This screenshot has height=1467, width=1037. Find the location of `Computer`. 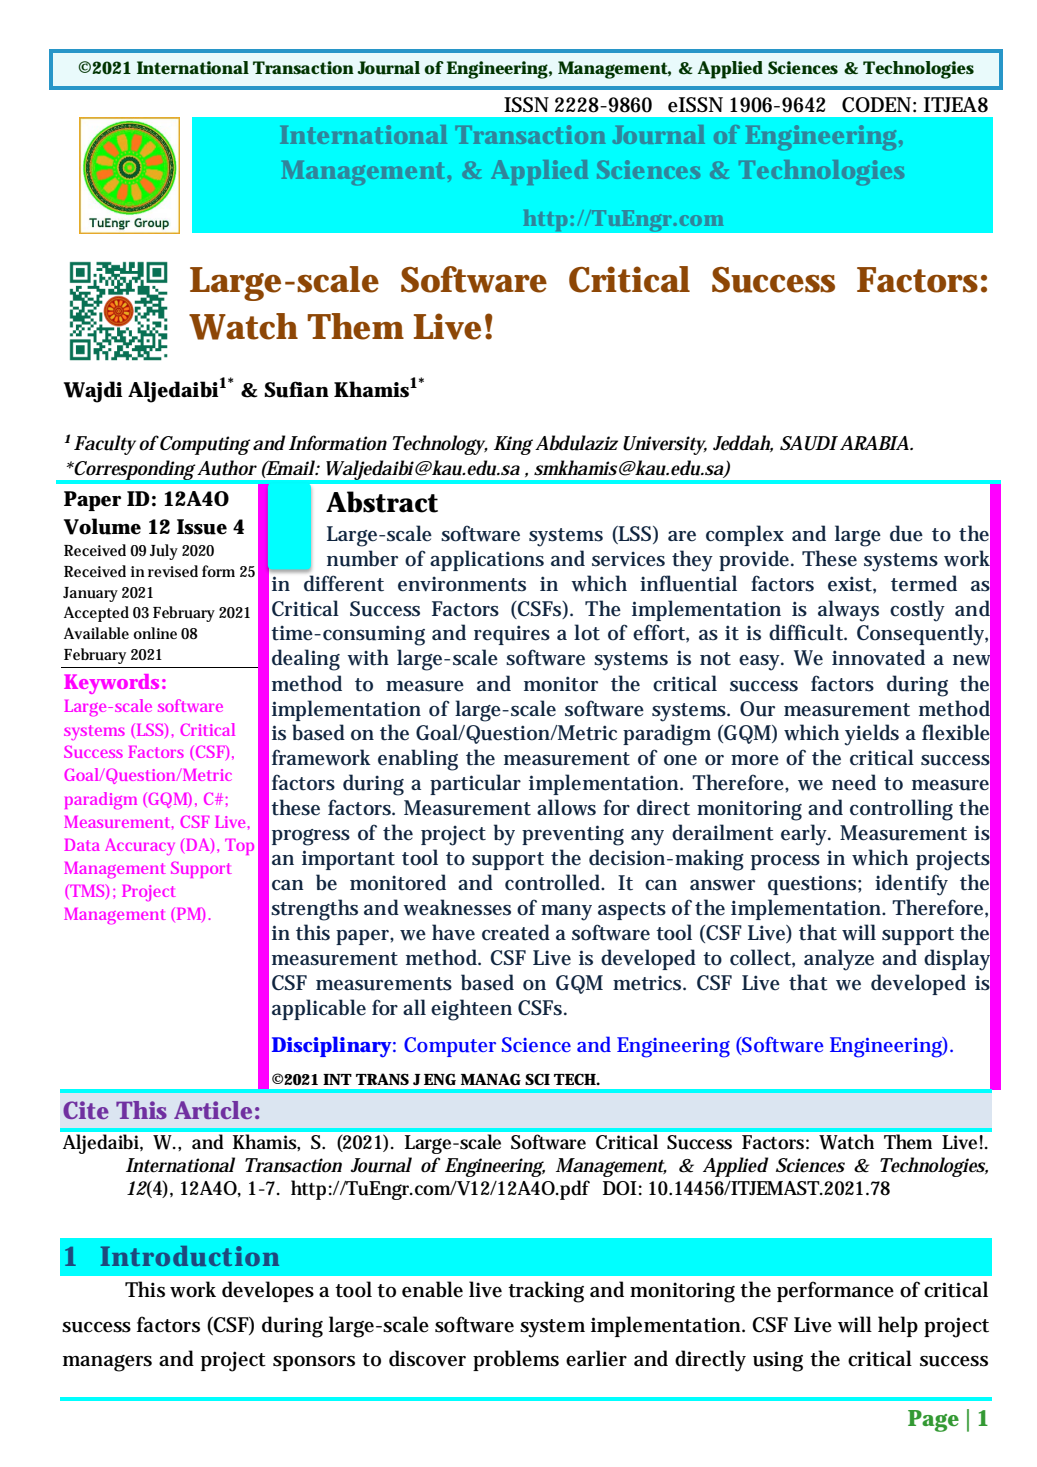

Computer is located at coordinates (450, 1047).
